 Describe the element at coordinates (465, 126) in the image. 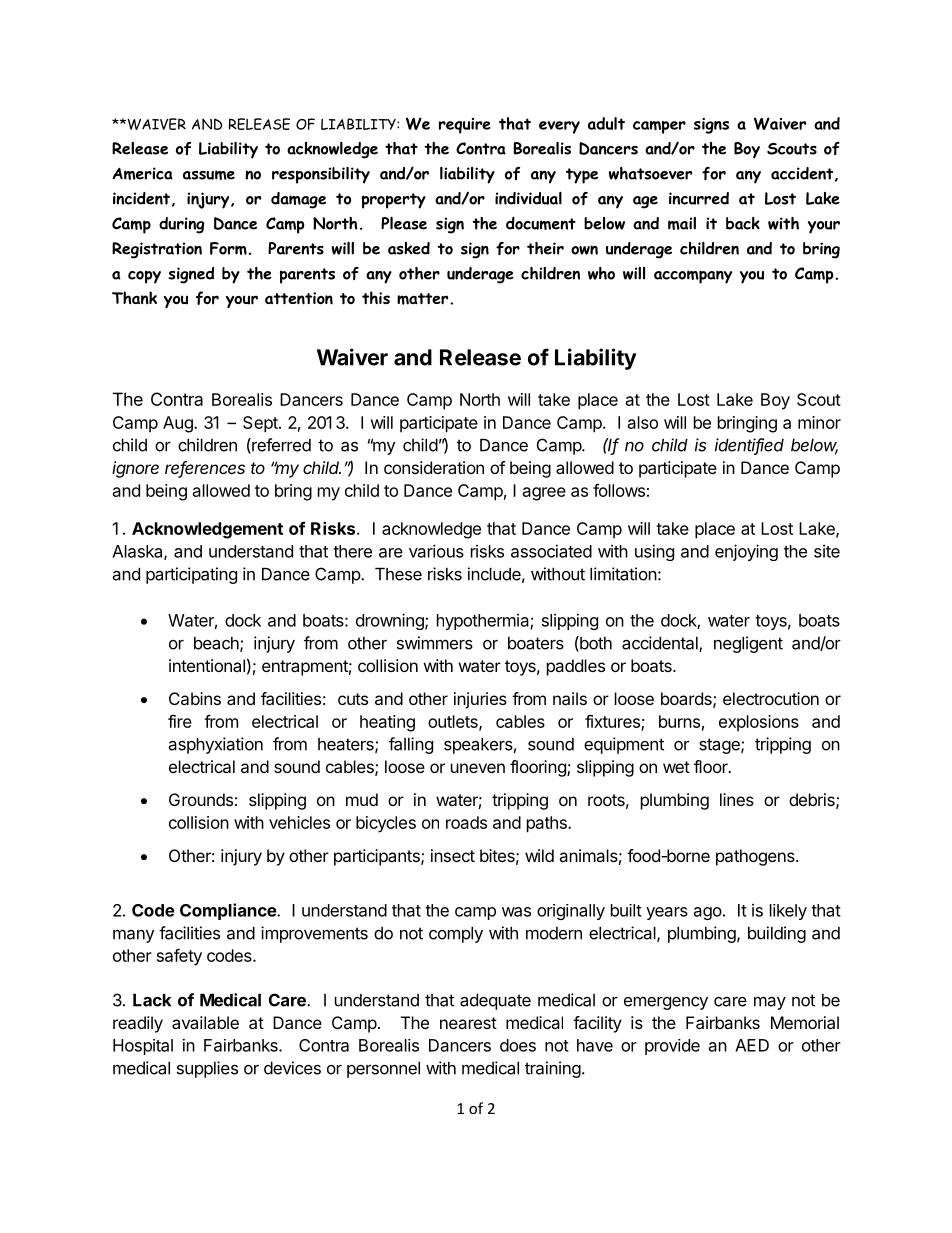

I see `require` at that location.
